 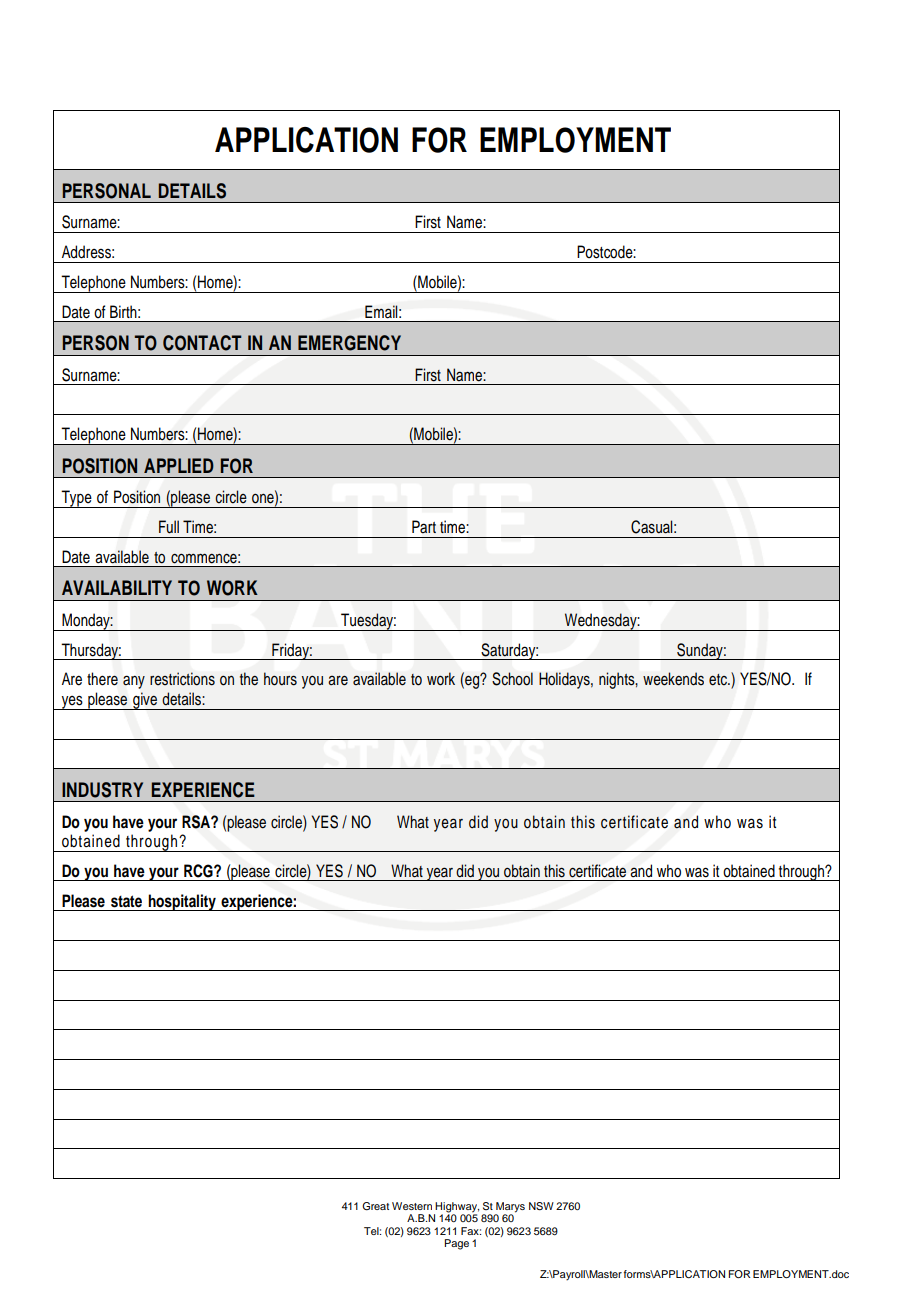 I want to click on AVAILABILITY, so click(x=117, y=587).
